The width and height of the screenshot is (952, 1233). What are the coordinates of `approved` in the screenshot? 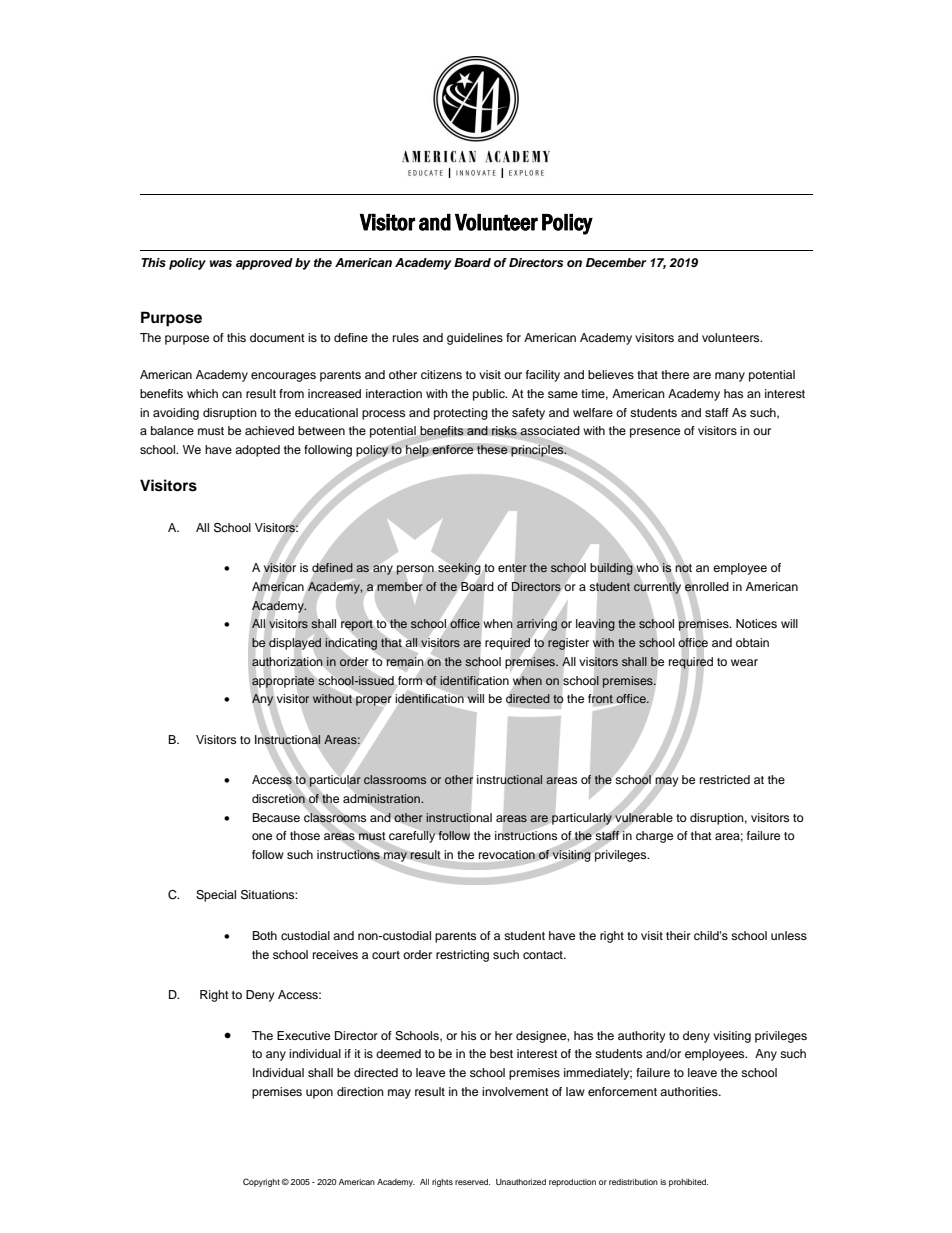 It's located at (264, 264).
